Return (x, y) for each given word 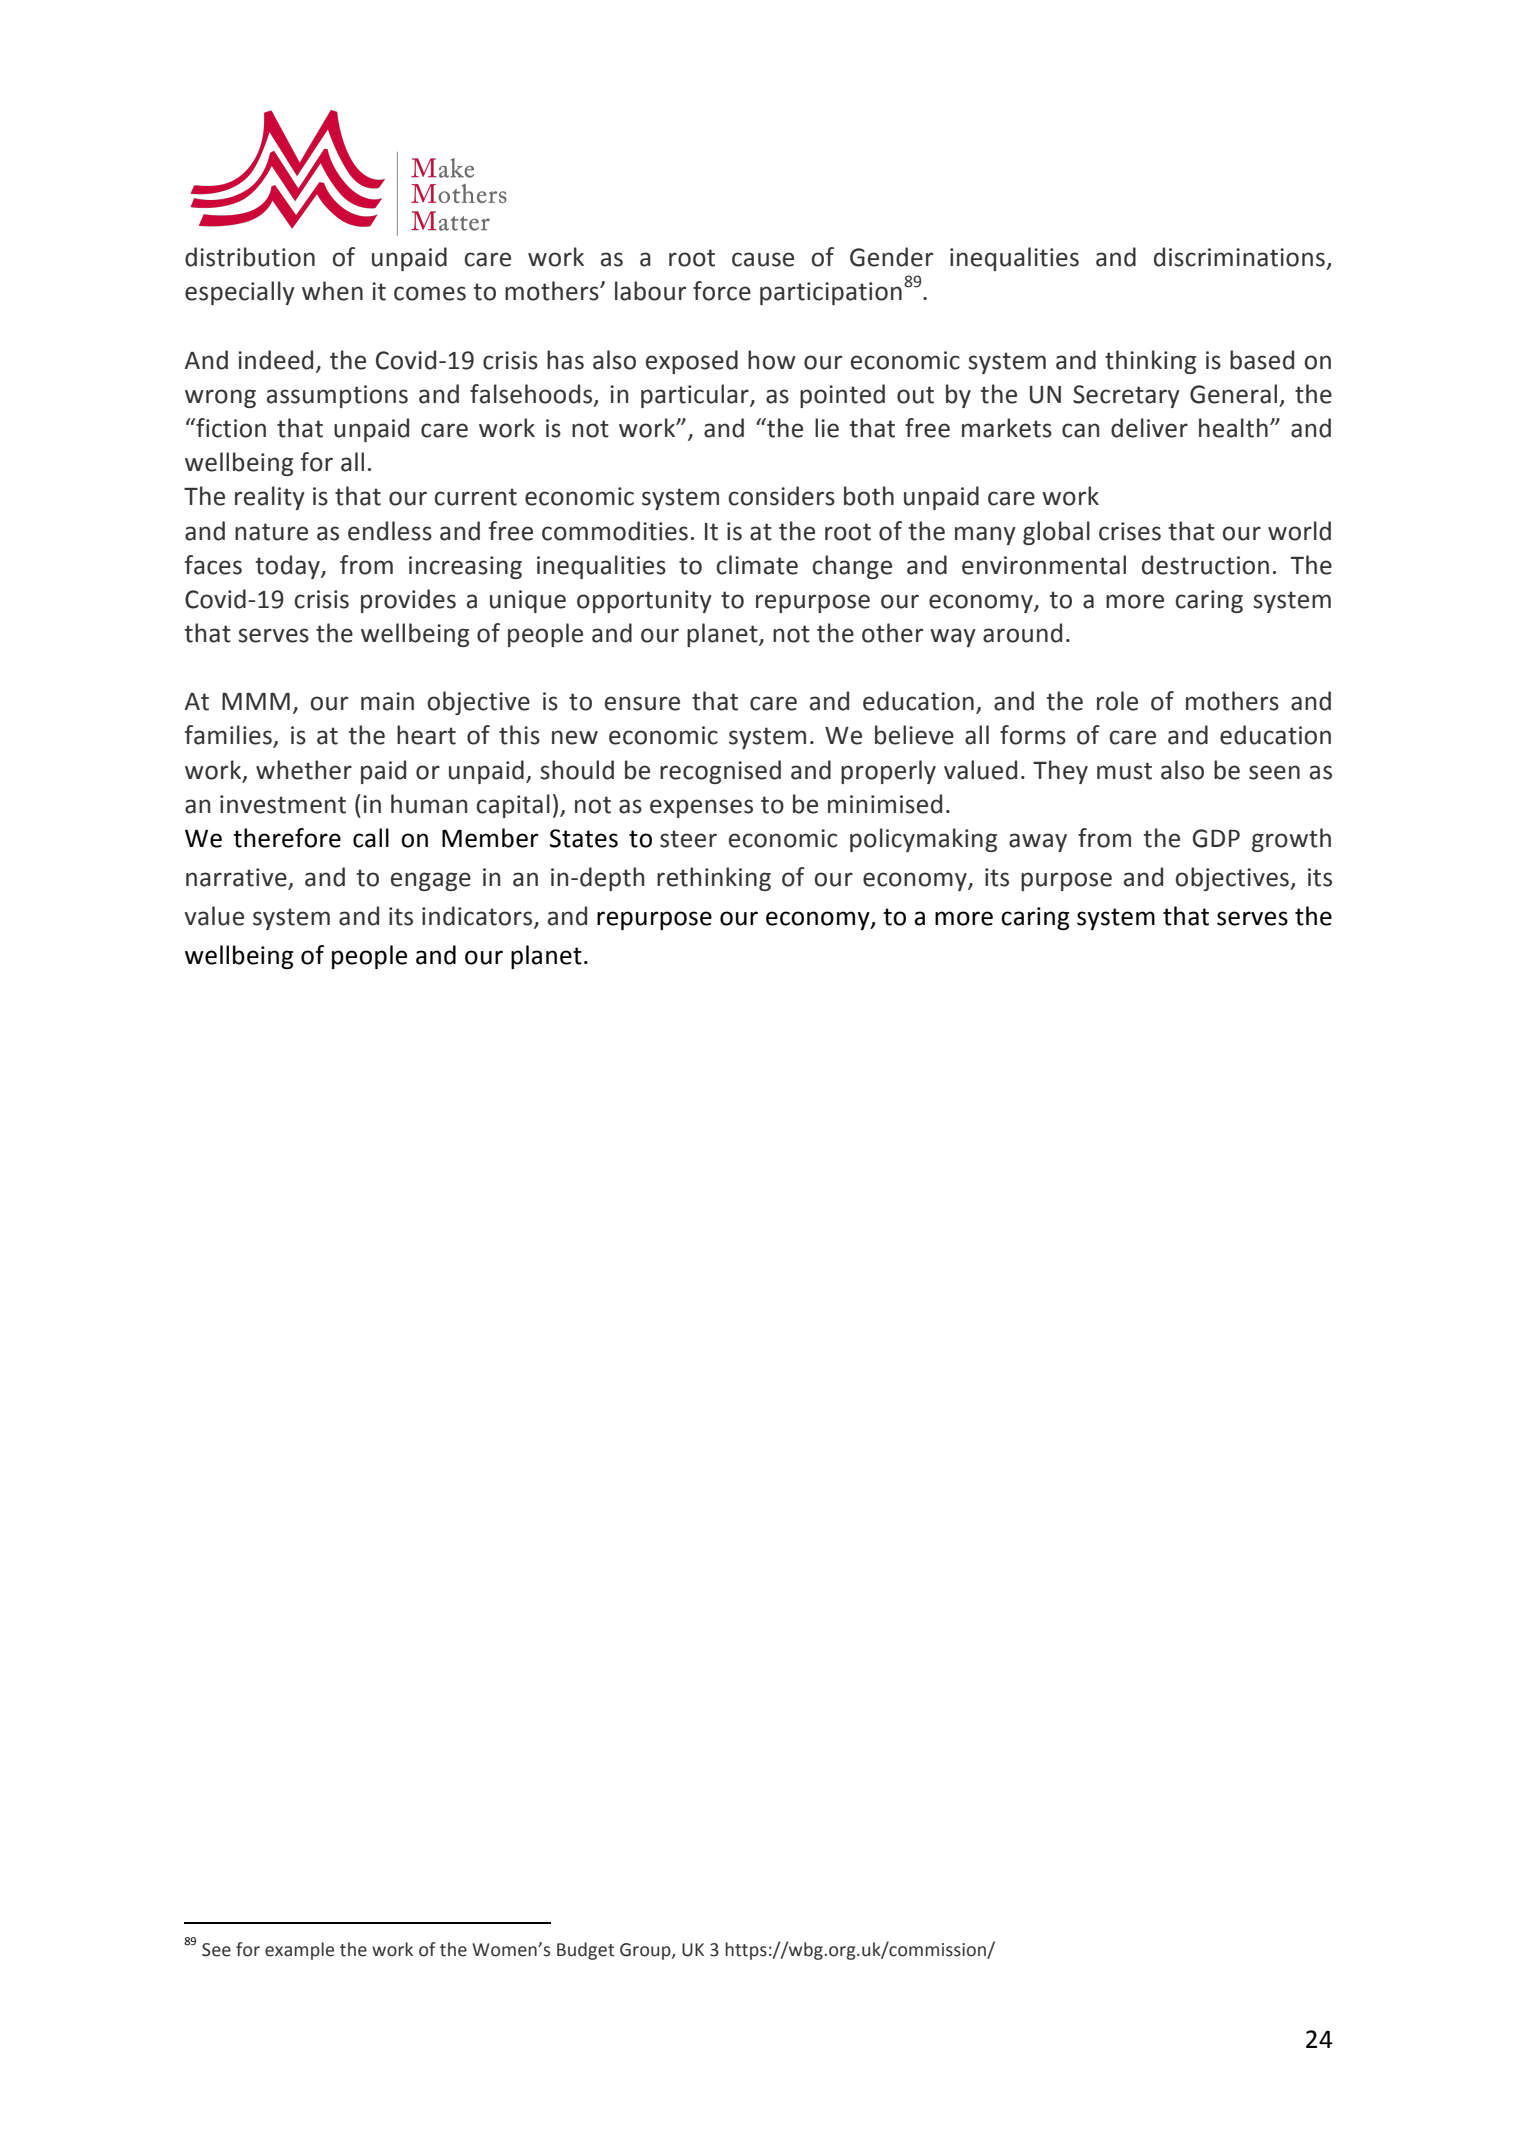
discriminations (1239, 257)
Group (646, 1951)
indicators (478, 917)
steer (688, 839)
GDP (1216, 838)
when (332, 291)
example (299, 1951)
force (722, 291)
